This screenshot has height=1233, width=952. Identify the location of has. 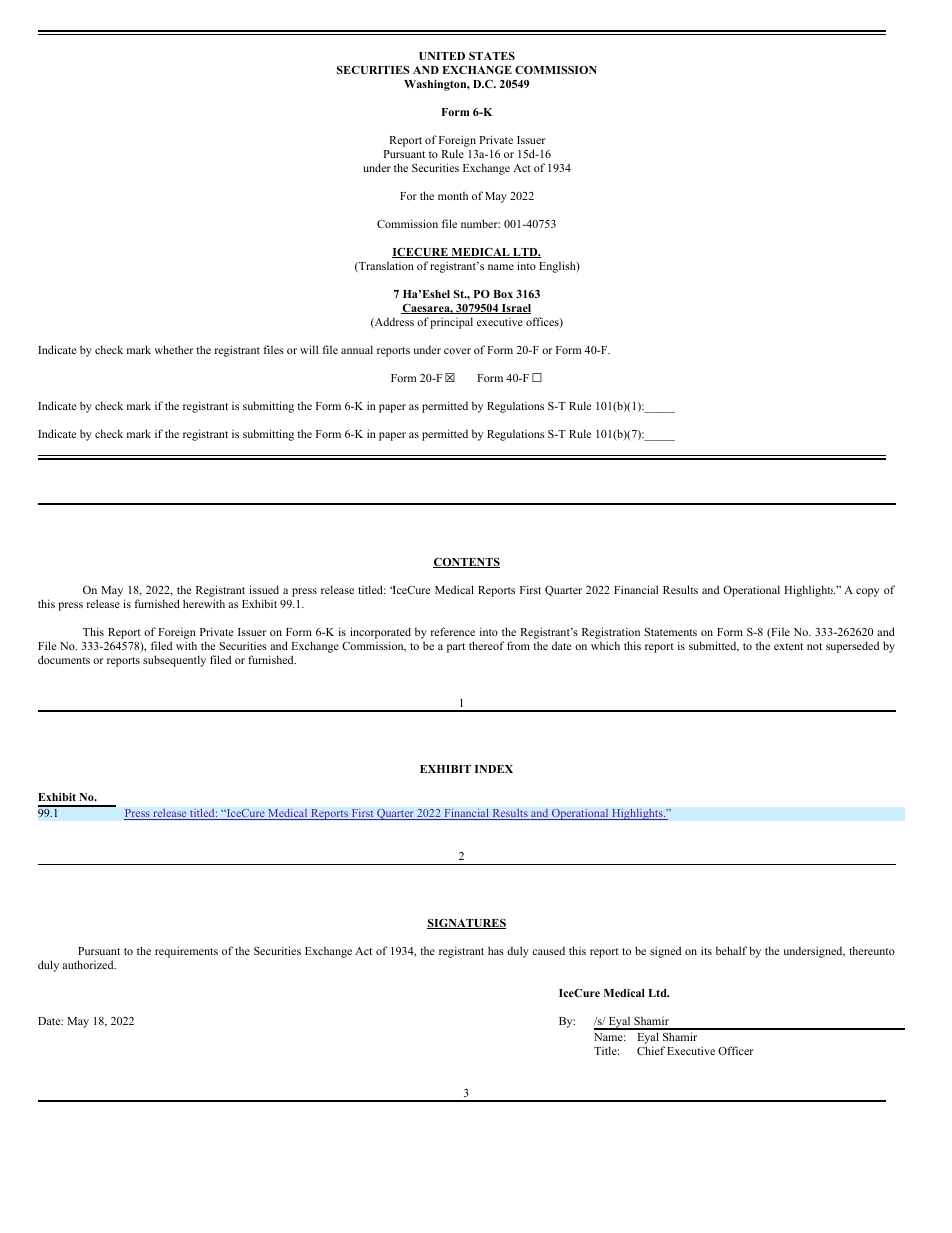
(496, 950).
